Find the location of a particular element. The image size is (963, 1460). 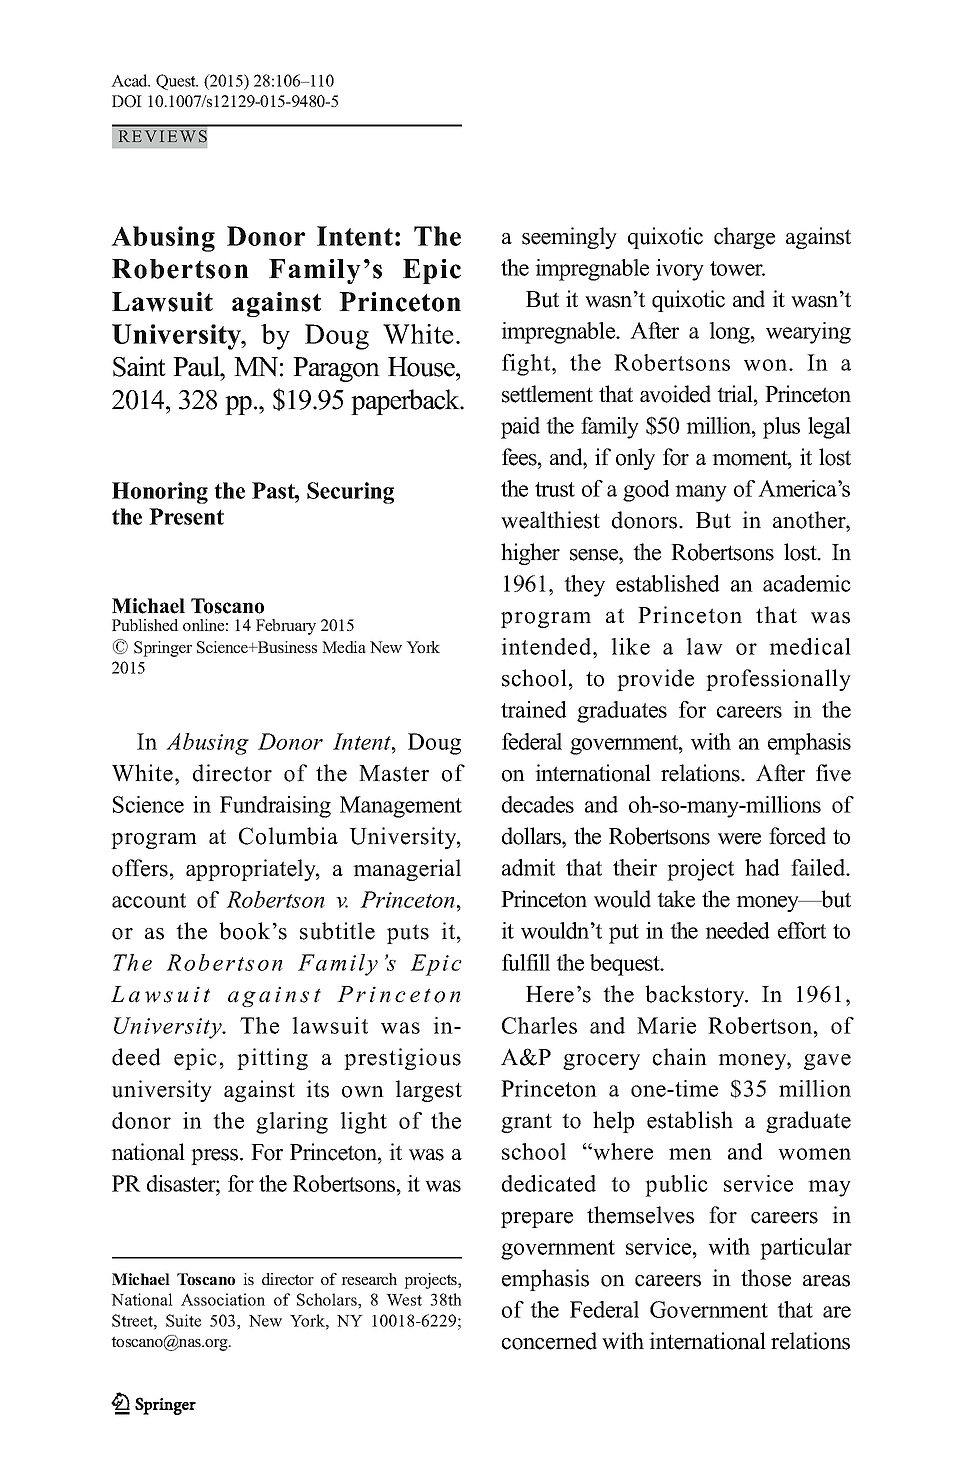

seemingly is located at coordinates (569, 238).
